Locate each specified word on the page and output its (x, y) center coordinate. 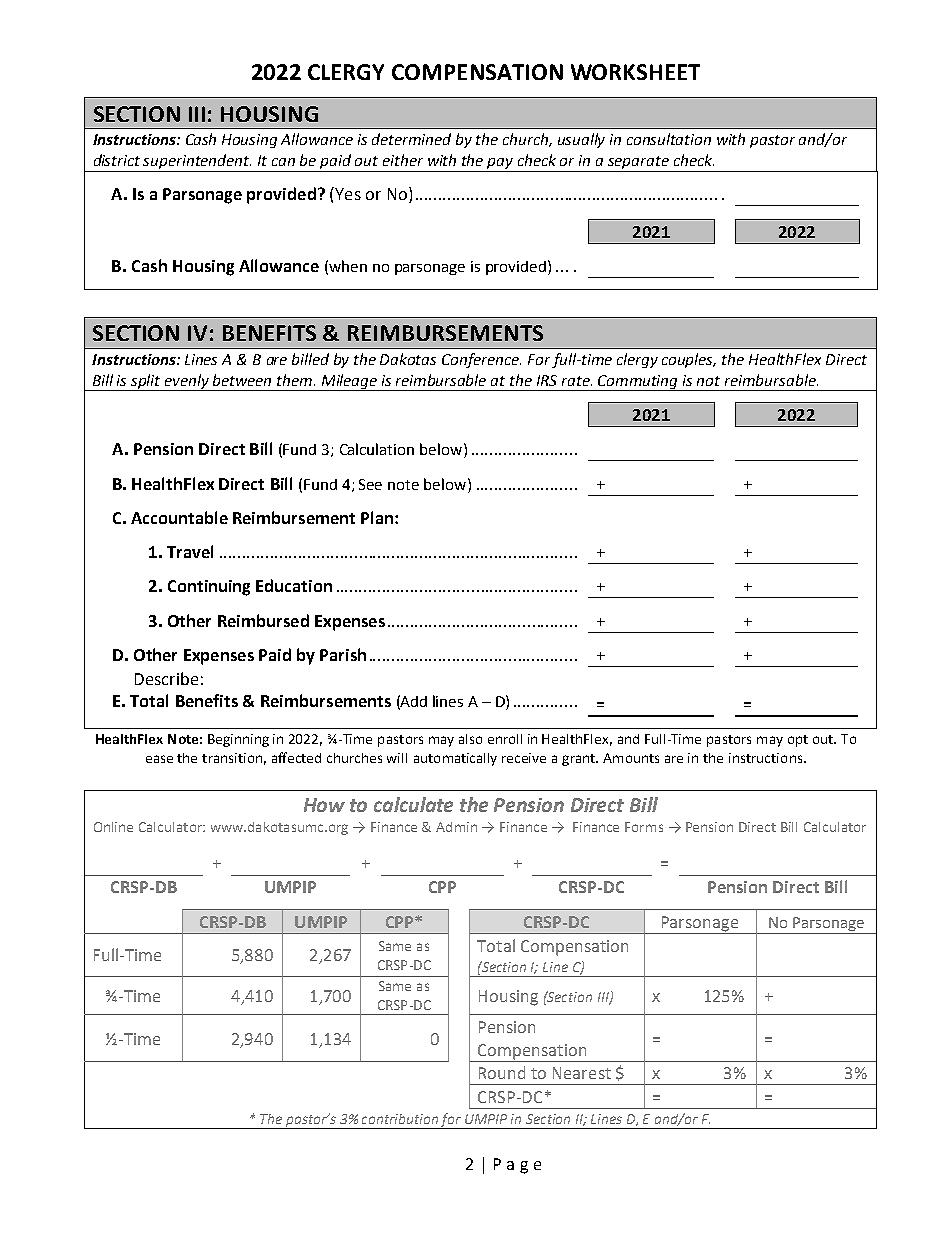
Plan (378, 517)
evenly (187, 382)
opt (798, 741)
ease (159, 759)
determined (411, 139)
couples (689, 360)
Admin (456, 827)
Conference (481, 360)
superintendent (197, 163)
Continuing (209, 588)
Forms (644, 827)
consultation (669, 139)
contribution (400, 1119)
